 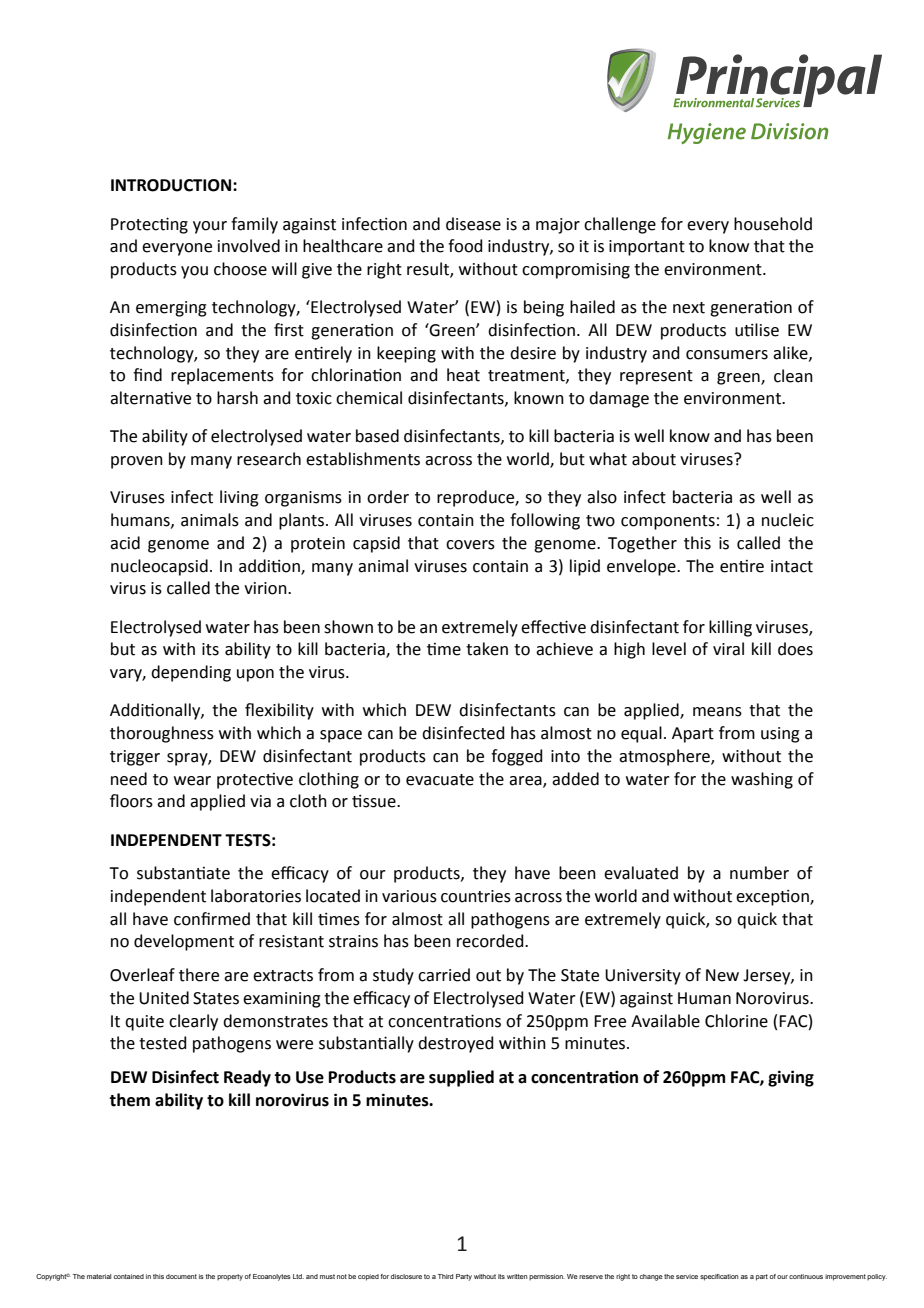 What do you see at coordinates (545, 521) in the document?
I see `following` at bounding box center [545, 521].
